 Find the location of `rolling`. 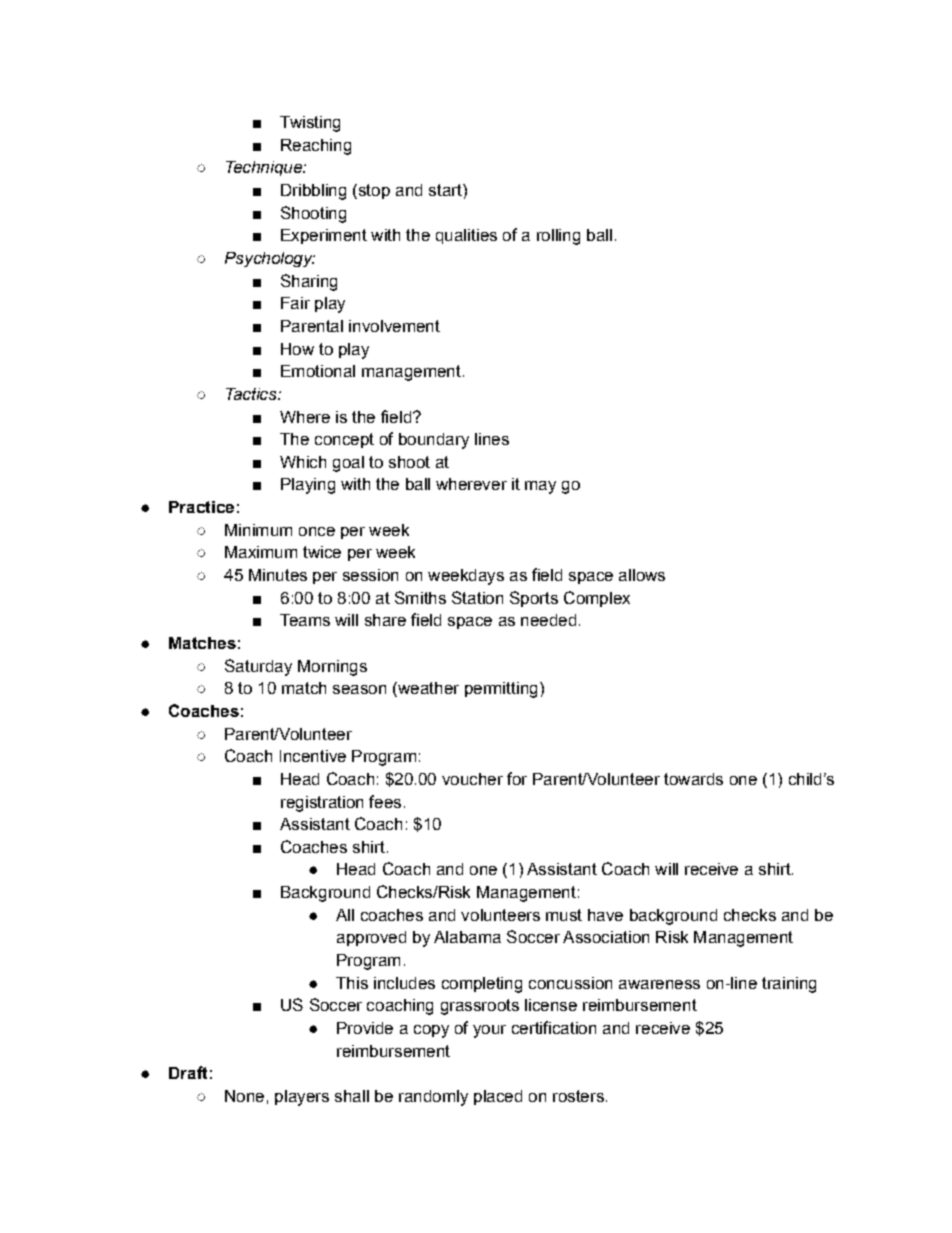

rolling is located at coordinates (558, 237).
